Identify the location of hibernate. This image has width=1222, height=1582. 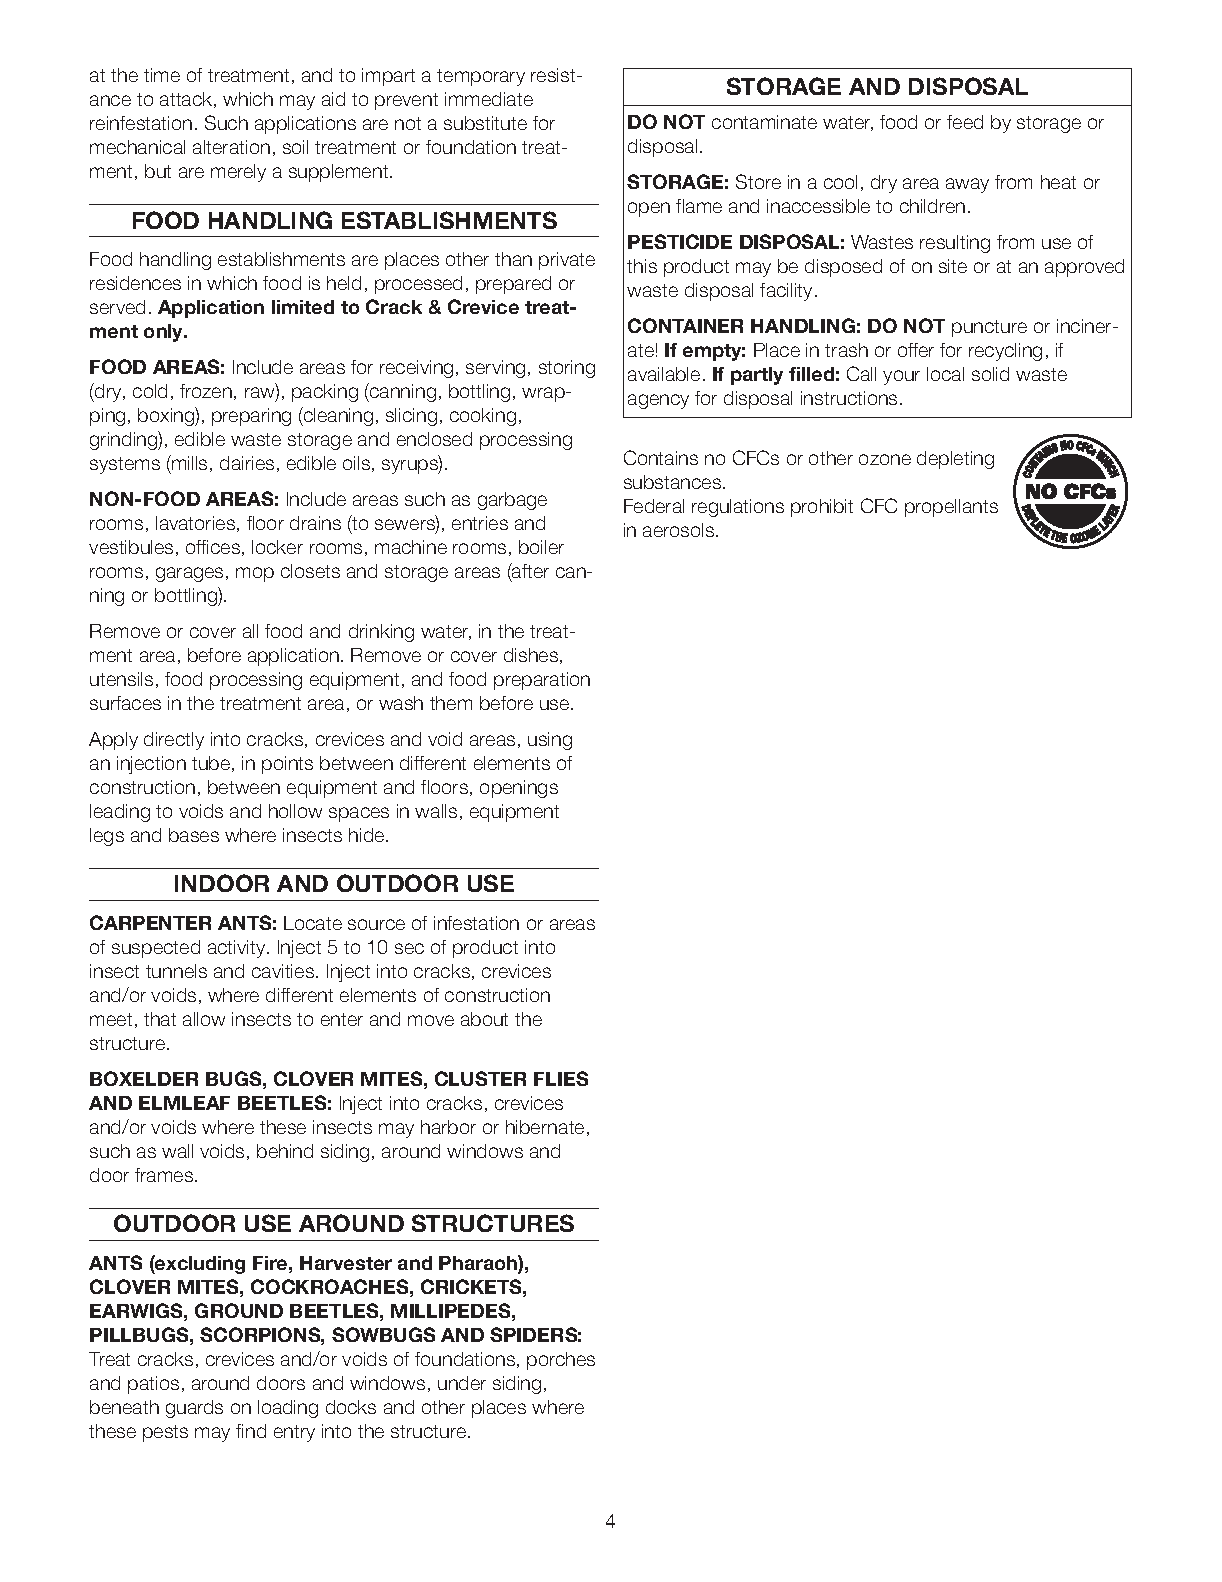
(545, 1127).
